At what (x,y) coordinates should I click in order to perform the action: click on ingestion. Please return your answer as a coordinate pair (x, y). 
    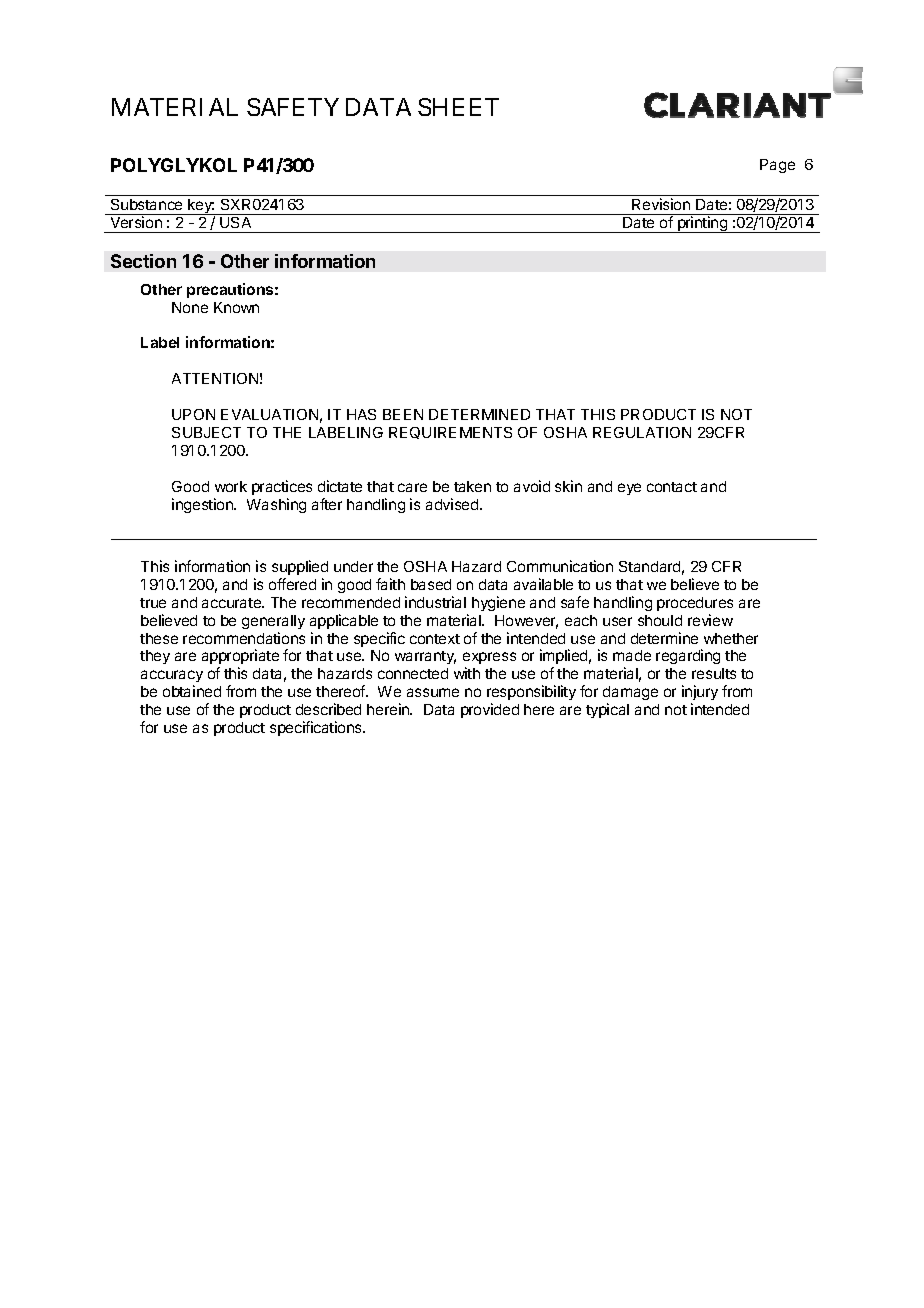
    Looking at the image, I should click on (203, 505).
